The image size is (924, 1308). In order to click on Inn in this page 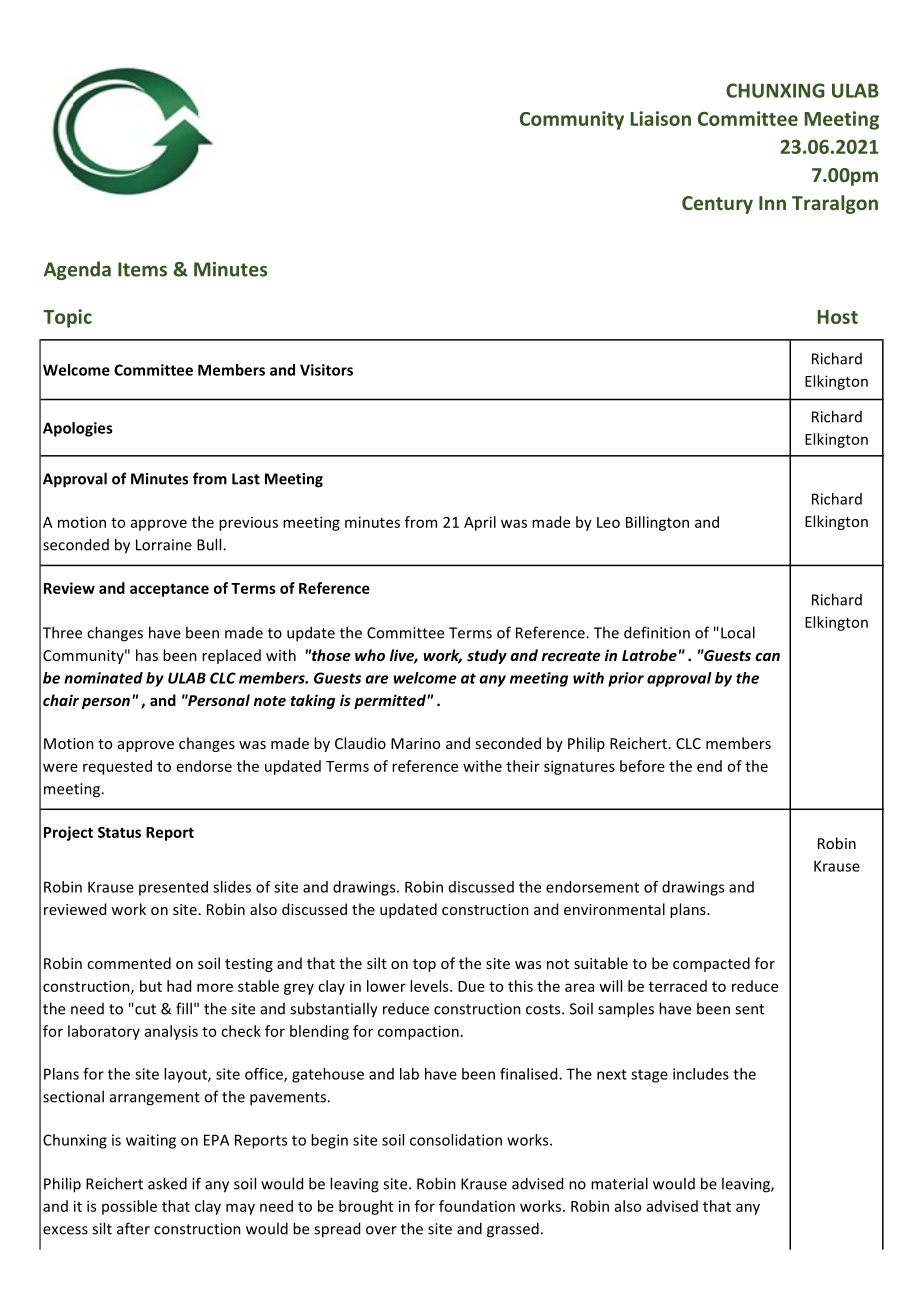, I will do `click(772, 203)`.
